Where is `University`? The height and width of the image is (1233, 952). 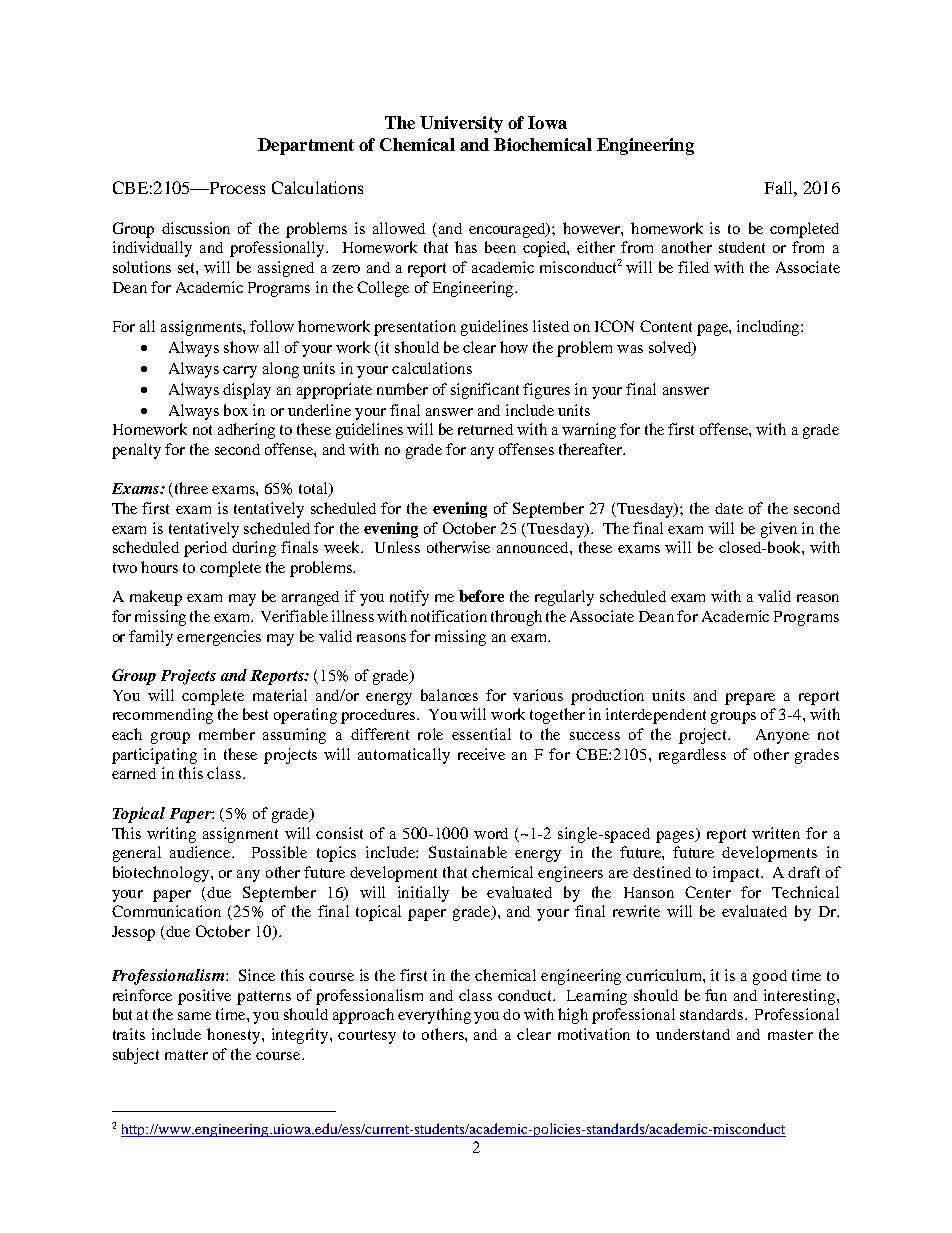 University is located at coordinates (461, 124).
